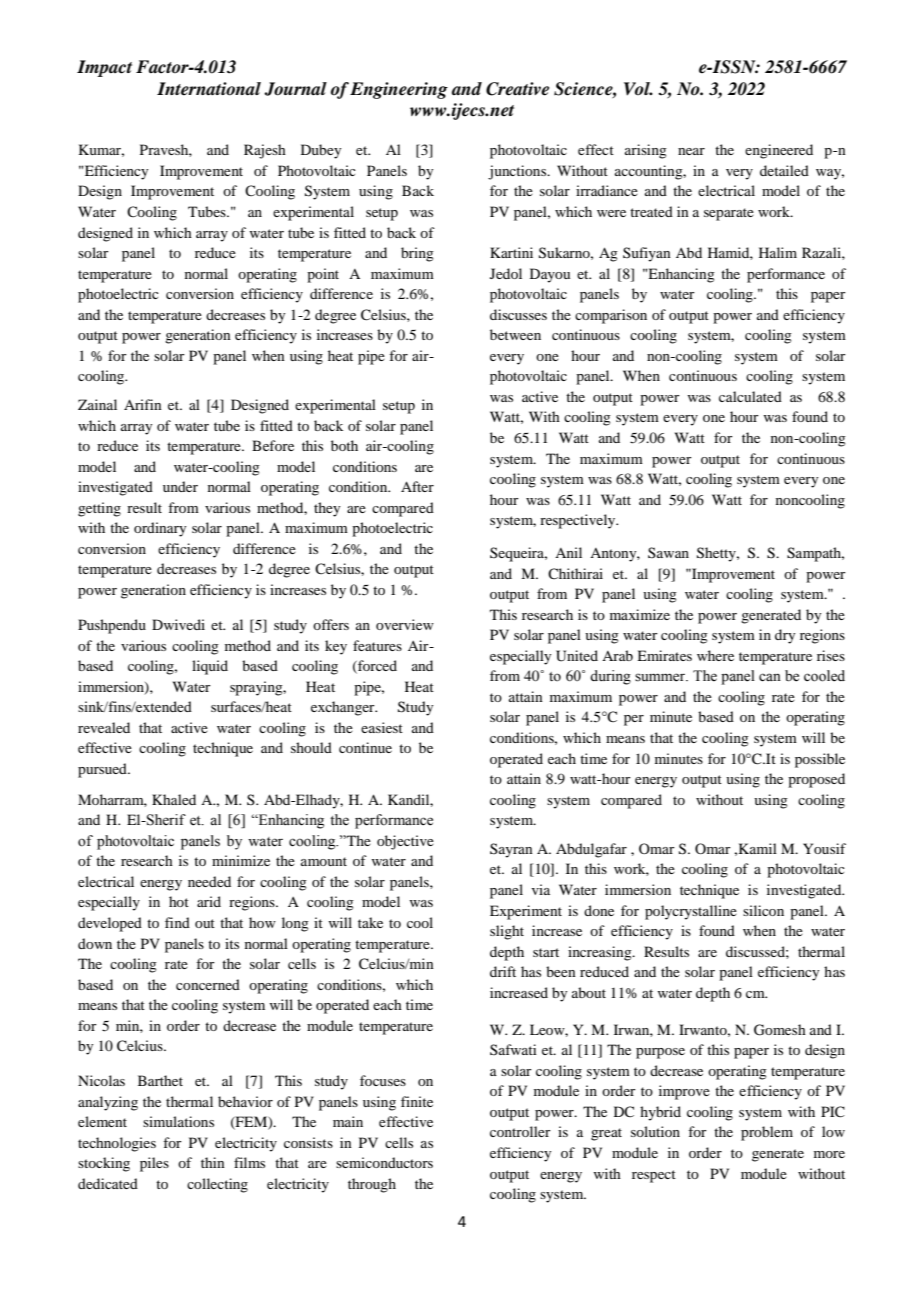  I want to click on problem, so click(767, 1133).
